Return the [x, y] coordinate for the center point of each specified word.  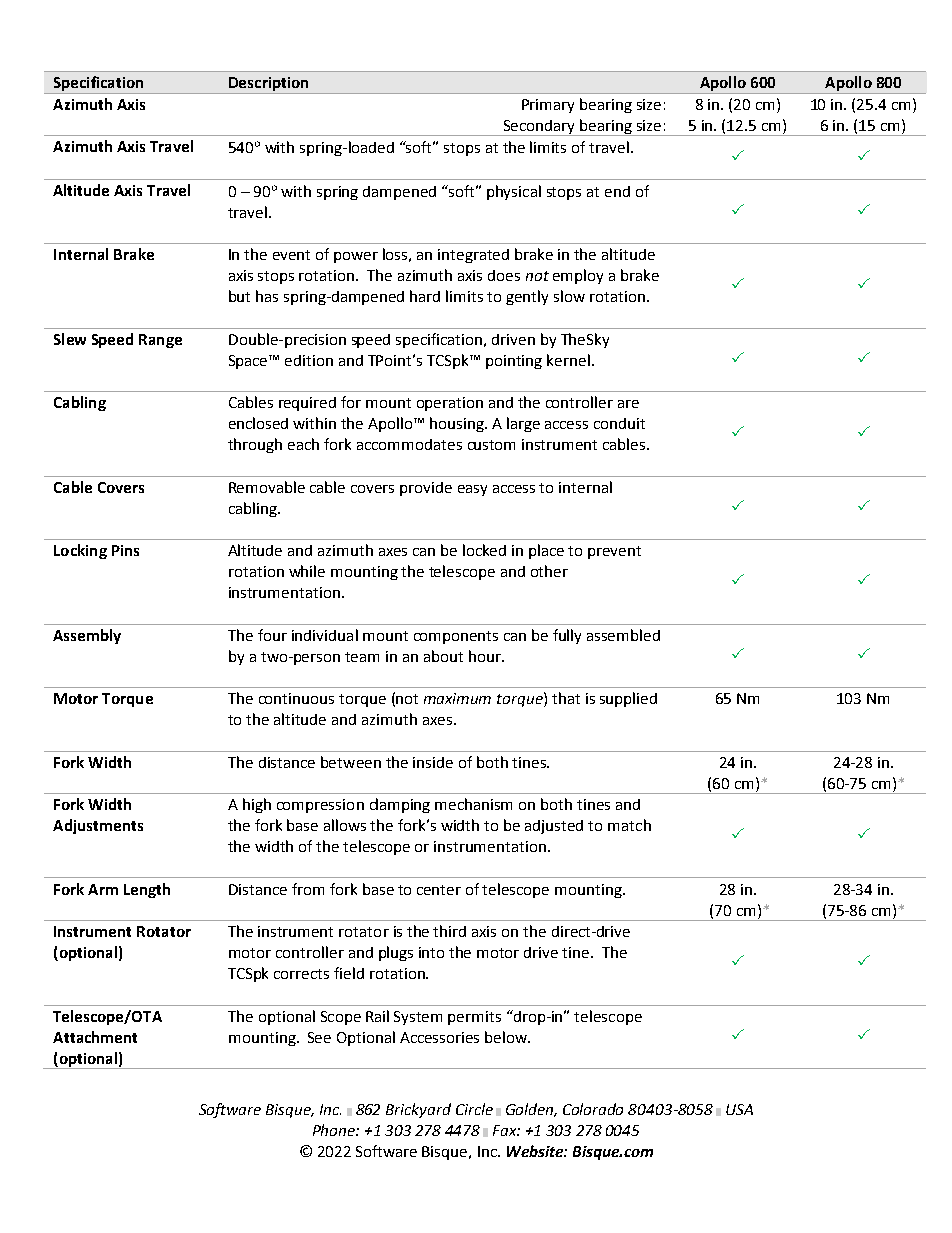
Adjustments [98, 826]
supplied [628, 699]
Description [269, 85]
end [617, 191]
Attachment [95, 1037]
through [255, 445]
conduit [619, 423]
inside [433, 762]
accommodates [409, 444]
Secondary [539, 128]
